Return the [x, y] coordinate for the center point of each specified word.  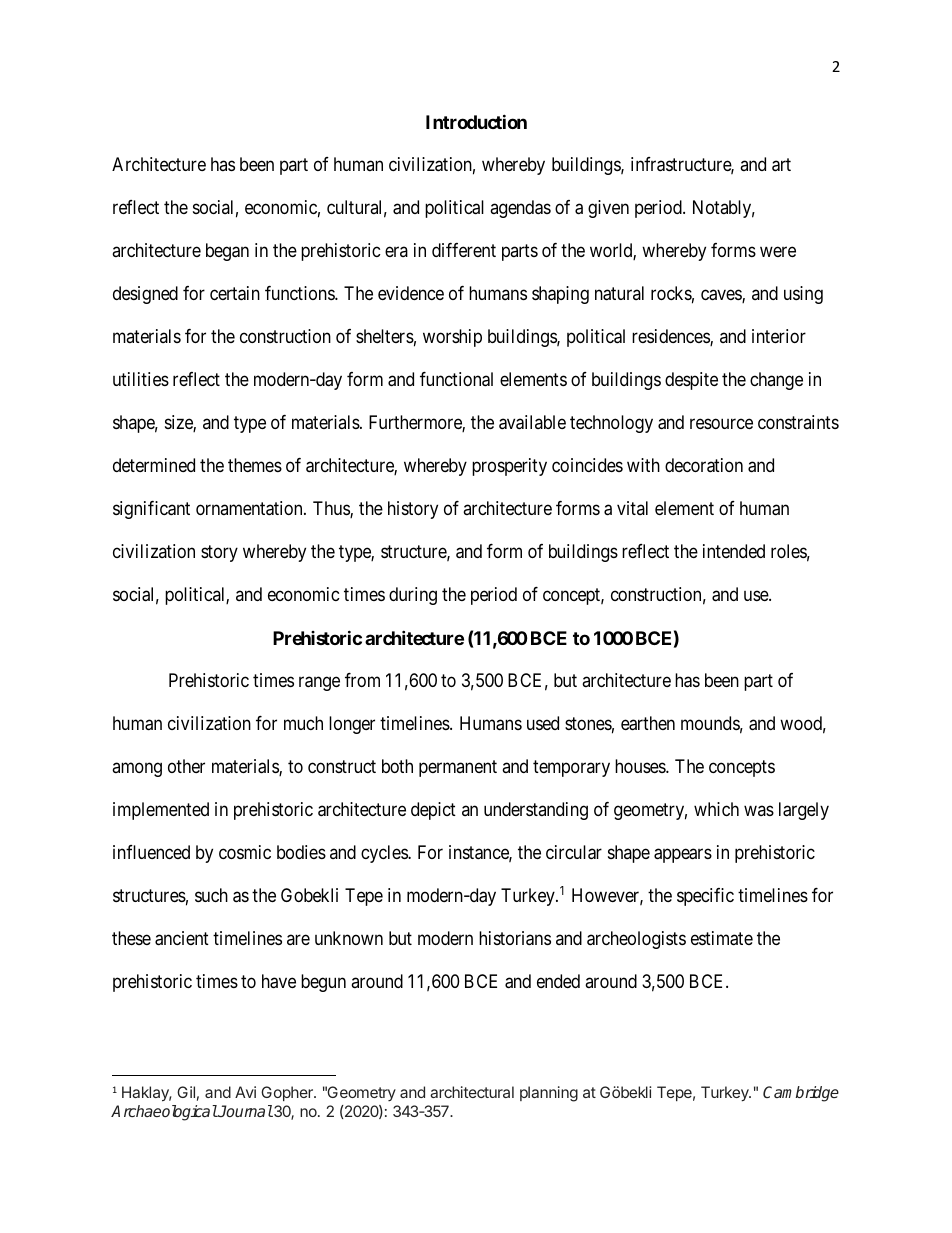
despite [691, 381]
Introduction [476, 121]
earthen [648, 723]
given [608, 209]
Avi [245, 1092]
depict [433, 811]
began [227, 252]
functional [456, 379]
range [319, 684]
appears [683, 856]
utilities [141, 379]
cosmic [245, 852]
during [413, 596]
